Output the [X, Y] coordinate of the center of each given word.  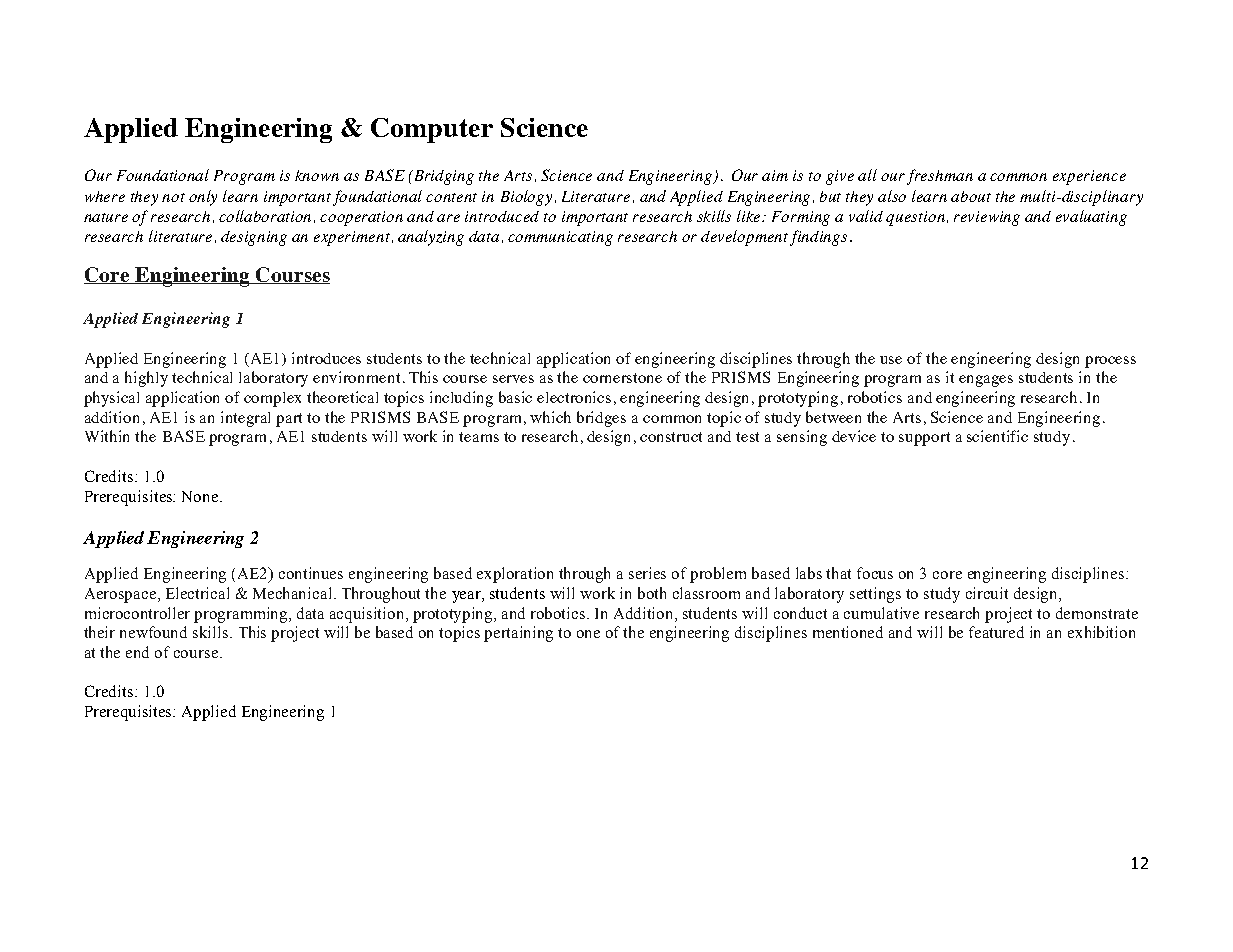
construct [671, 437]
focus [875, 573]
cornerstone [622, 378]
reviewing [987, 218]
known [317, 175]
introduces [326, 358]
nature [106, 217]
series [647, 573]
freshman [940, 177]
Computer [432, 130]
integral [245, 419]
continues [311, 573]
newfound [153, 632]
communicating [560, 238]
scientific [997, 436]
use [891, 360]
